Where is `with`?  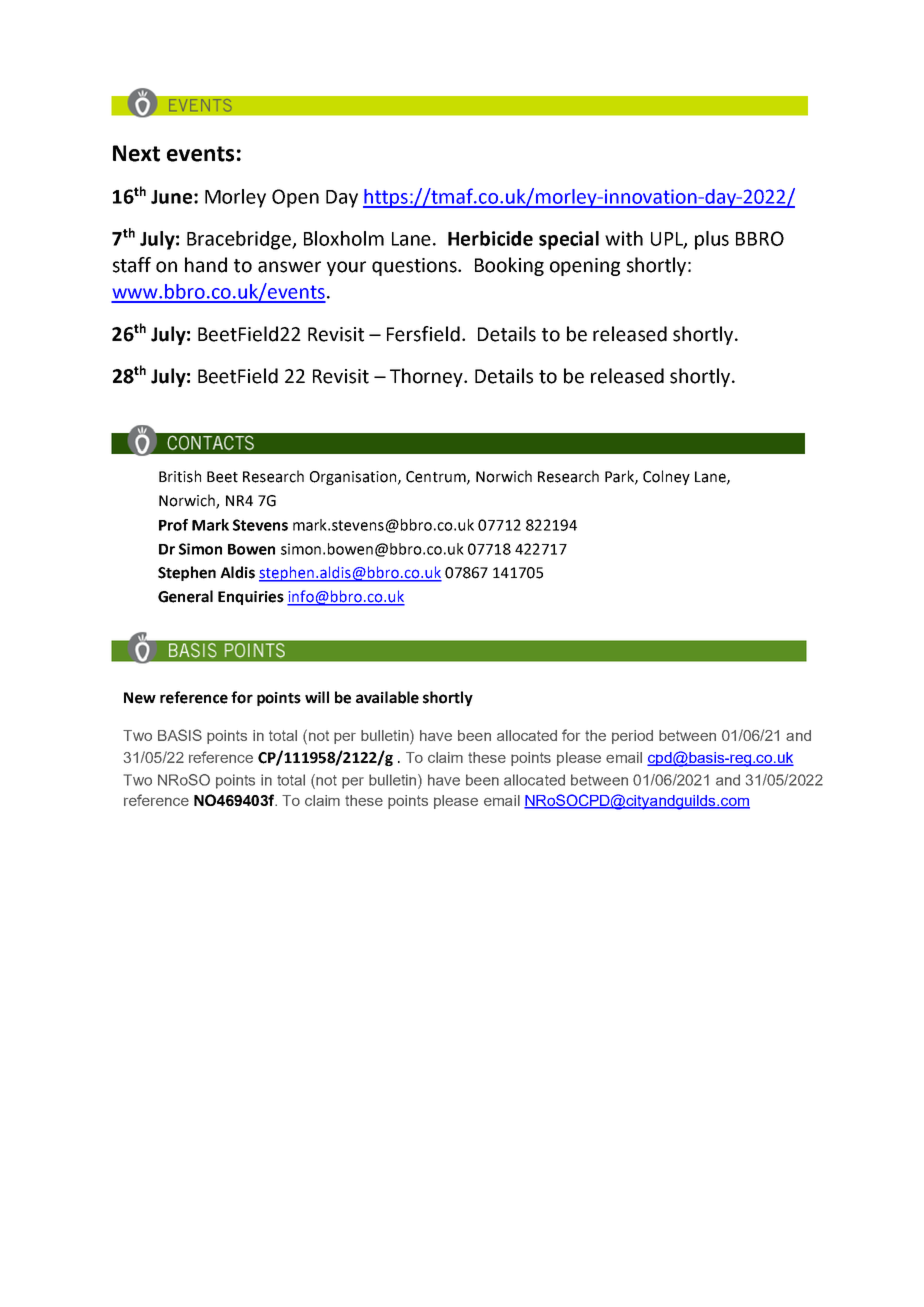 with is located at coordinates (624, 238).
